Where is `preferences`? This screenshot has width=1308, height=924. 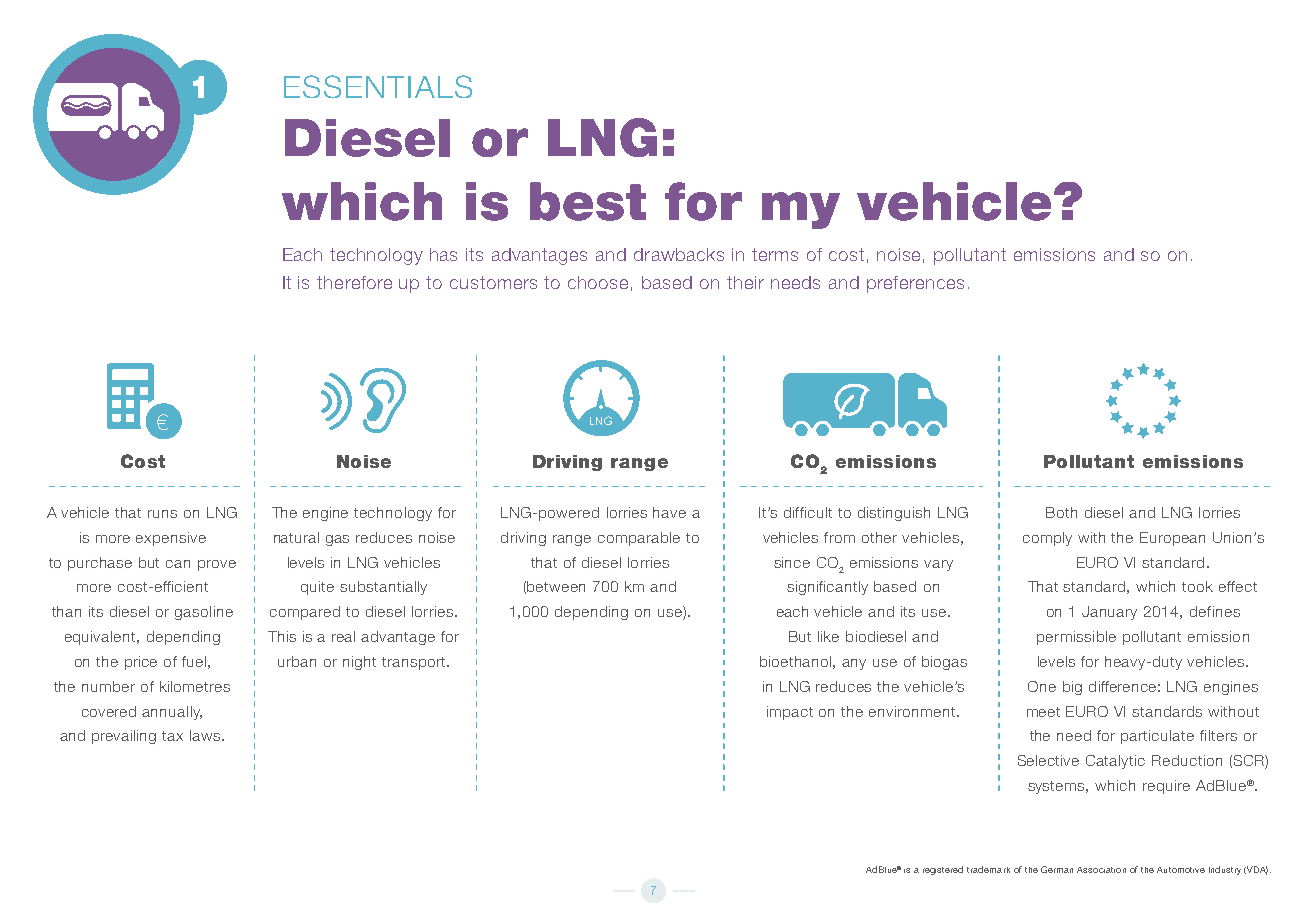 preferences is located at coordinates (915, 284).
